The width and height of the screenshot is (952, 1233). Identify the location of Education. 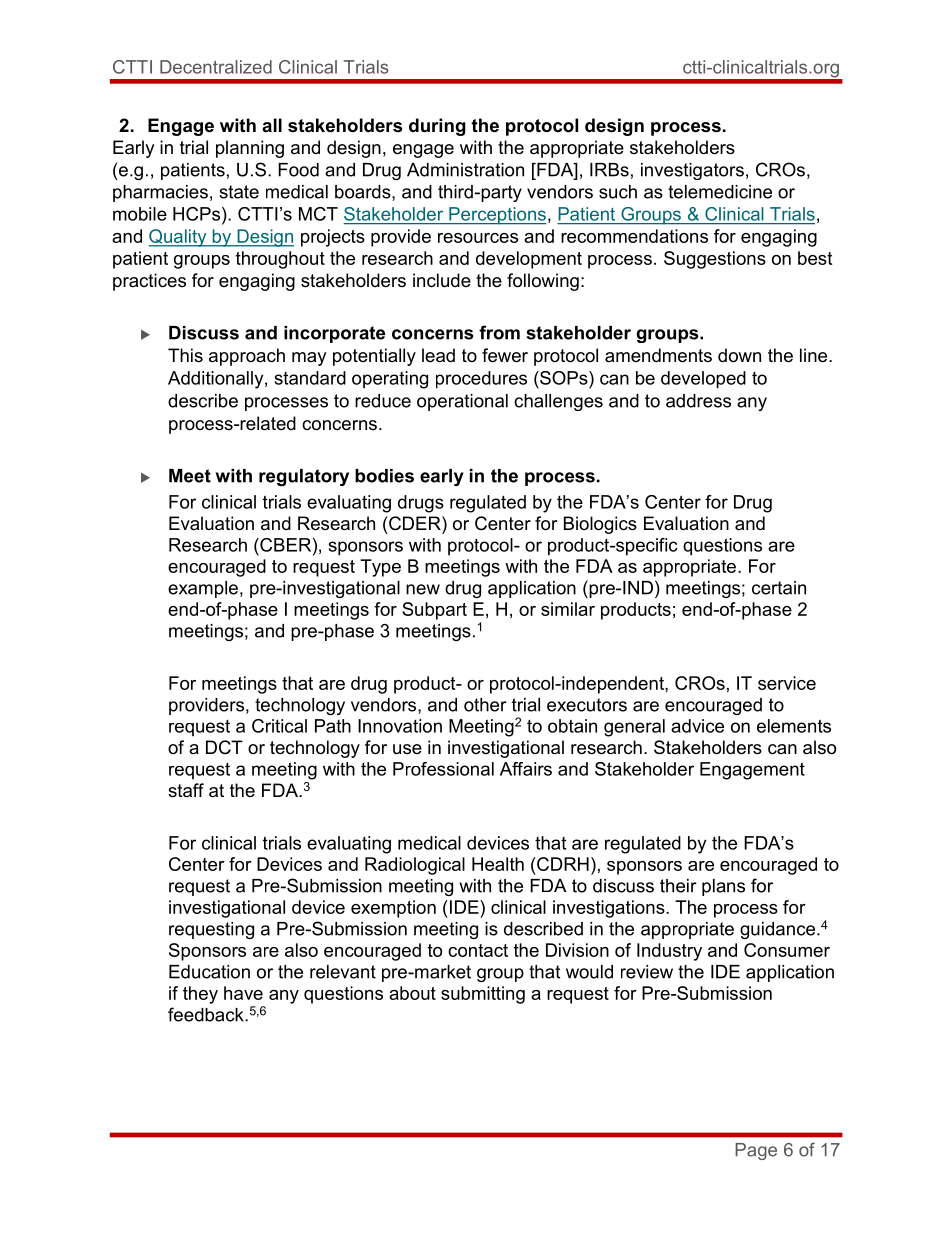
(209, 972).
